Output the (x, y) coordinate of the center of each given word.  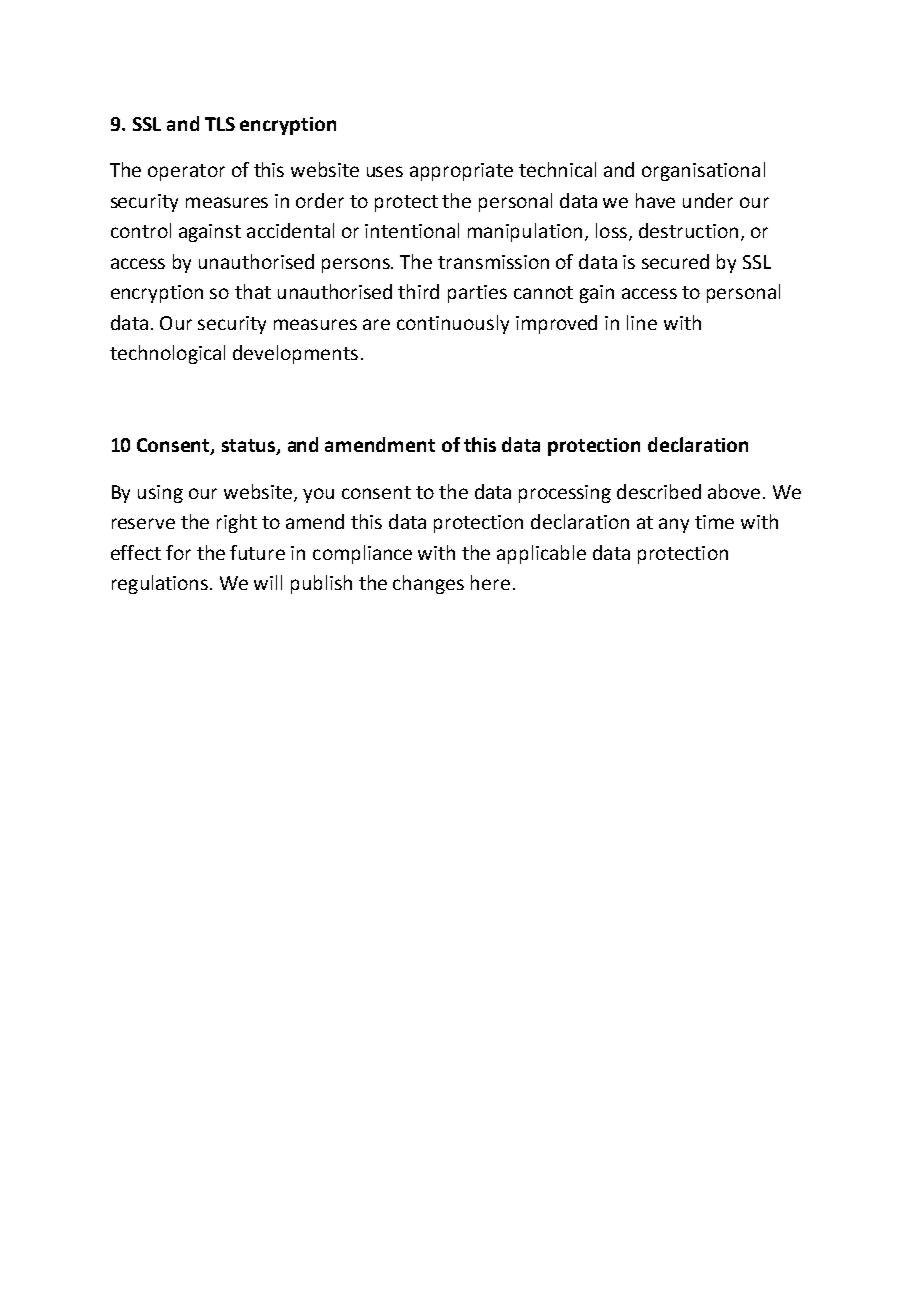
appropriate (461, 172)
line (642, 322)
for (178, 552)
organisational (703, 171)
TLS (220, 124)
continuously (453, 324)
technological (167, 354)
